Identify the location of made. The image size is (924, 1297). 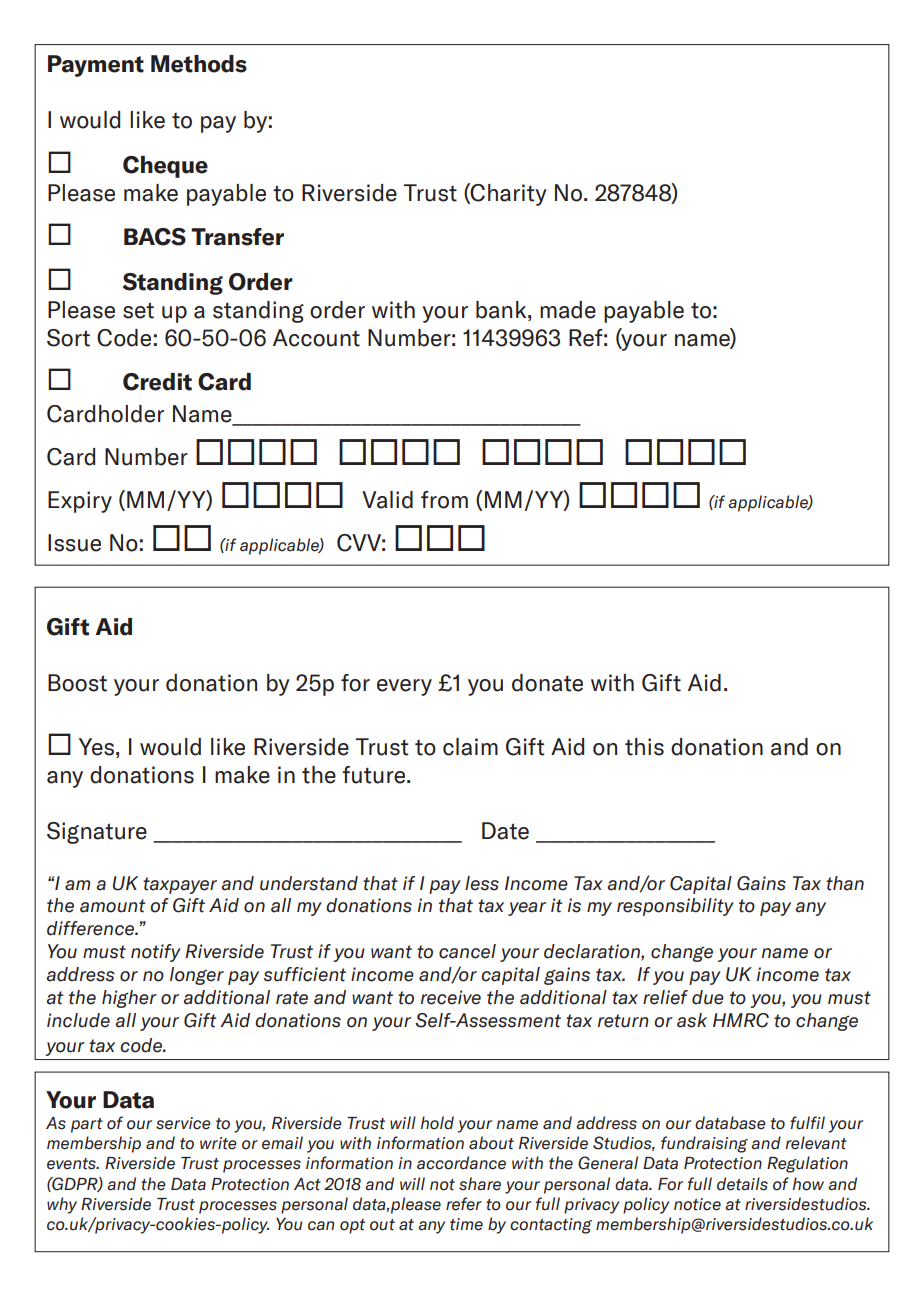
(568, 310).
